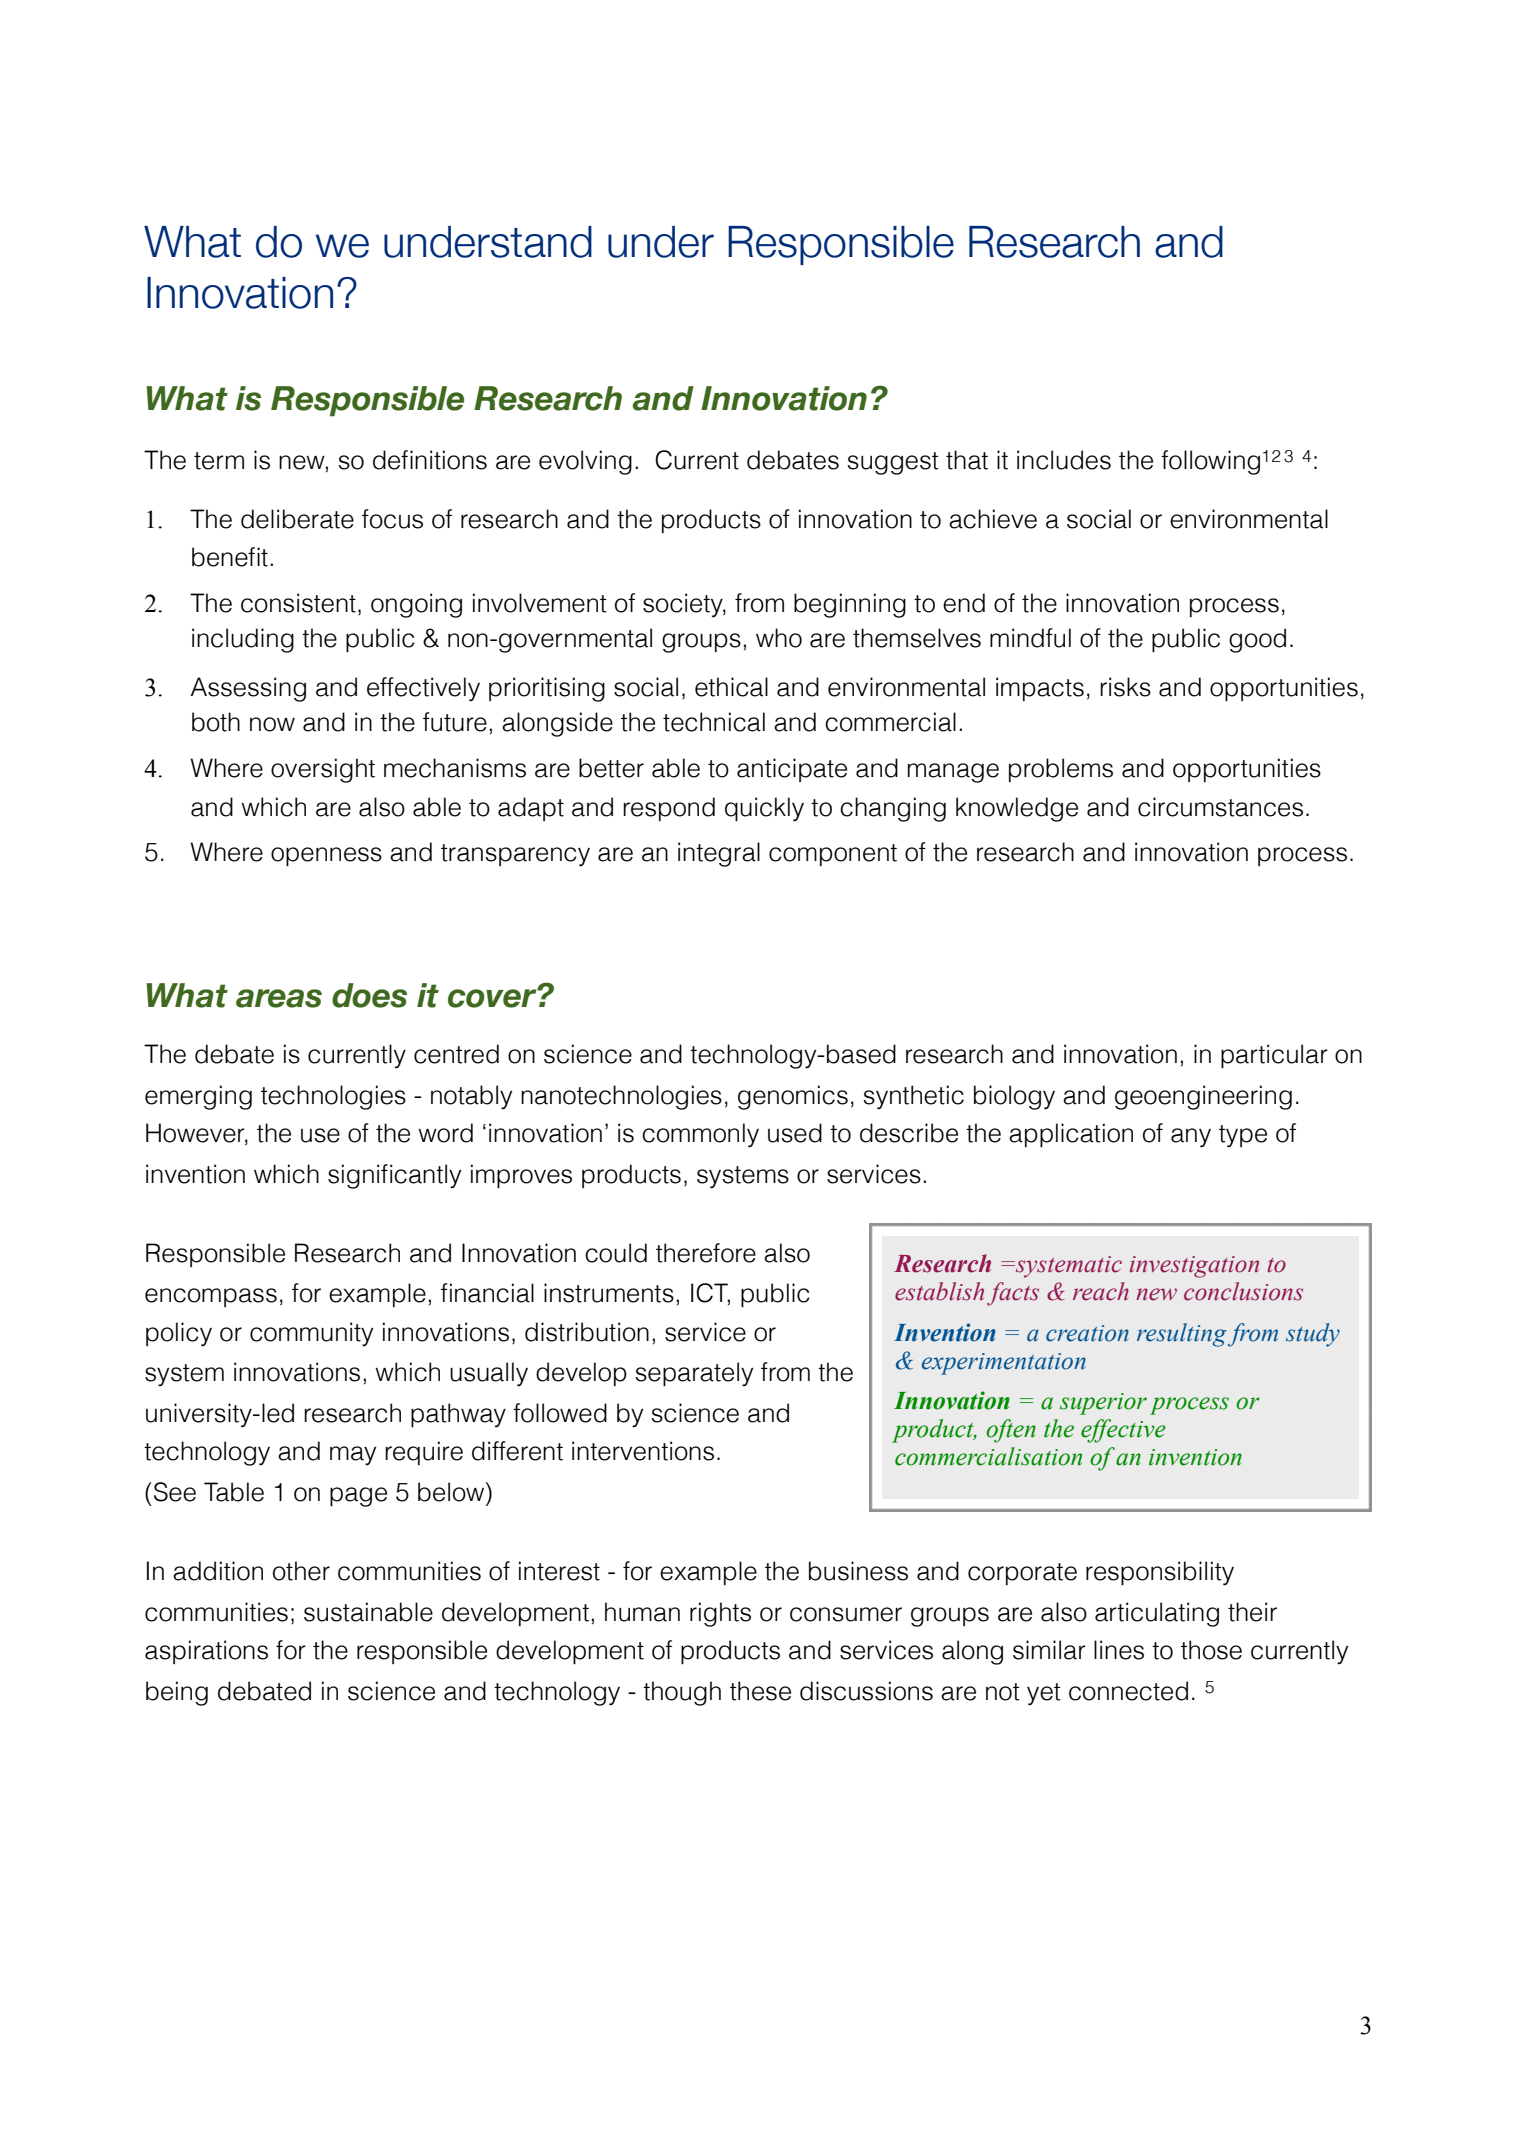 The width and height of the document is (1517, 2146). Describe the element at coordinates (198, 1097) in the document. I see `emerging` at that location.
